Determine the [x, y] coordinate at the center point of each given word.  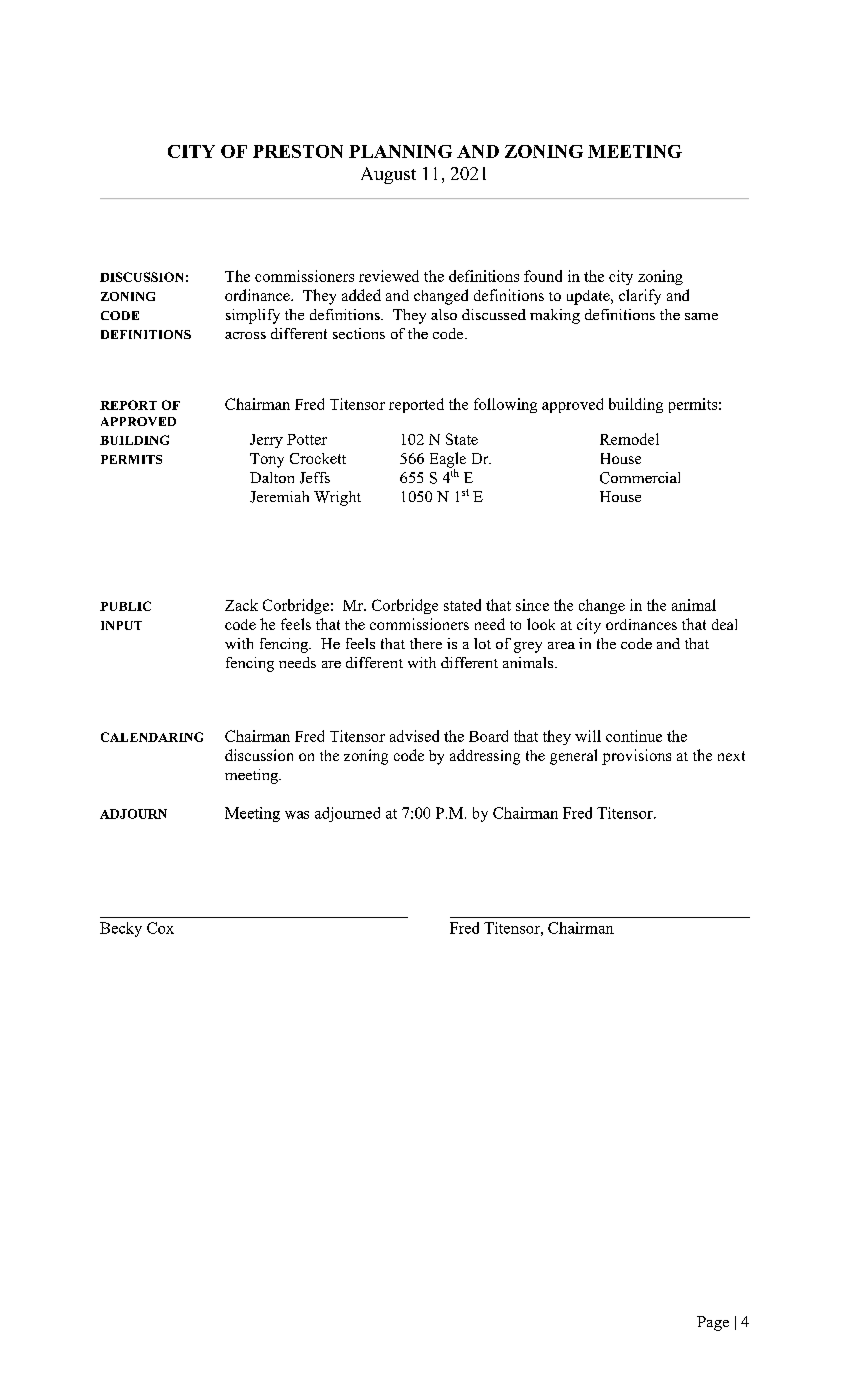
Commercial [640, 478]
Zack [241, 605]
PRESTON [298, 151]
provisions [636, 757]
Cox [160, 928]
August [388, 175]
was [297, 815]
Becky [121, 929]
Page [713, 1323]
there [426, 643]
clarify [640, 297]
